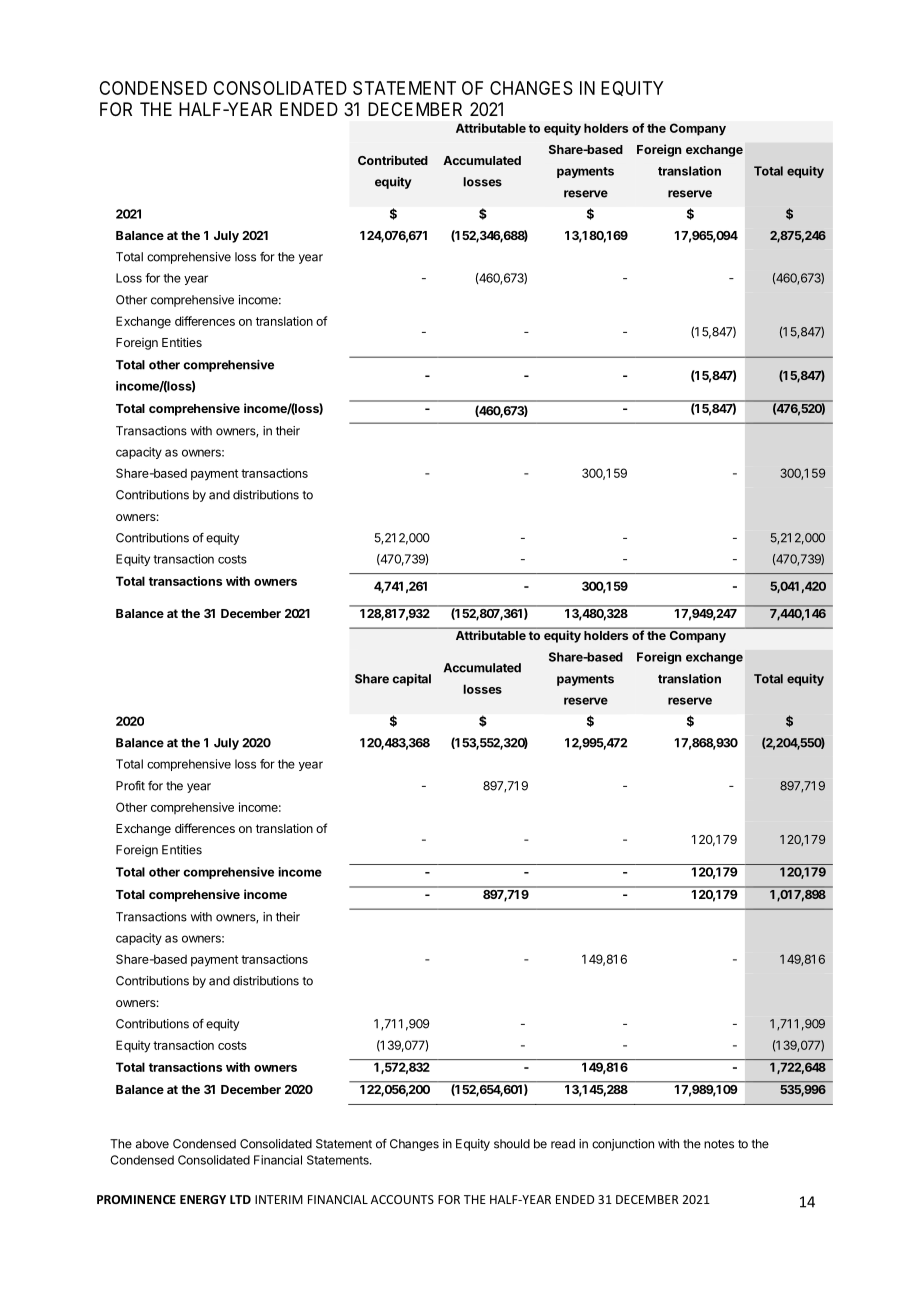 This document has width=924, height=1307. I want to click on ENERGY, so click(203, 1199).
